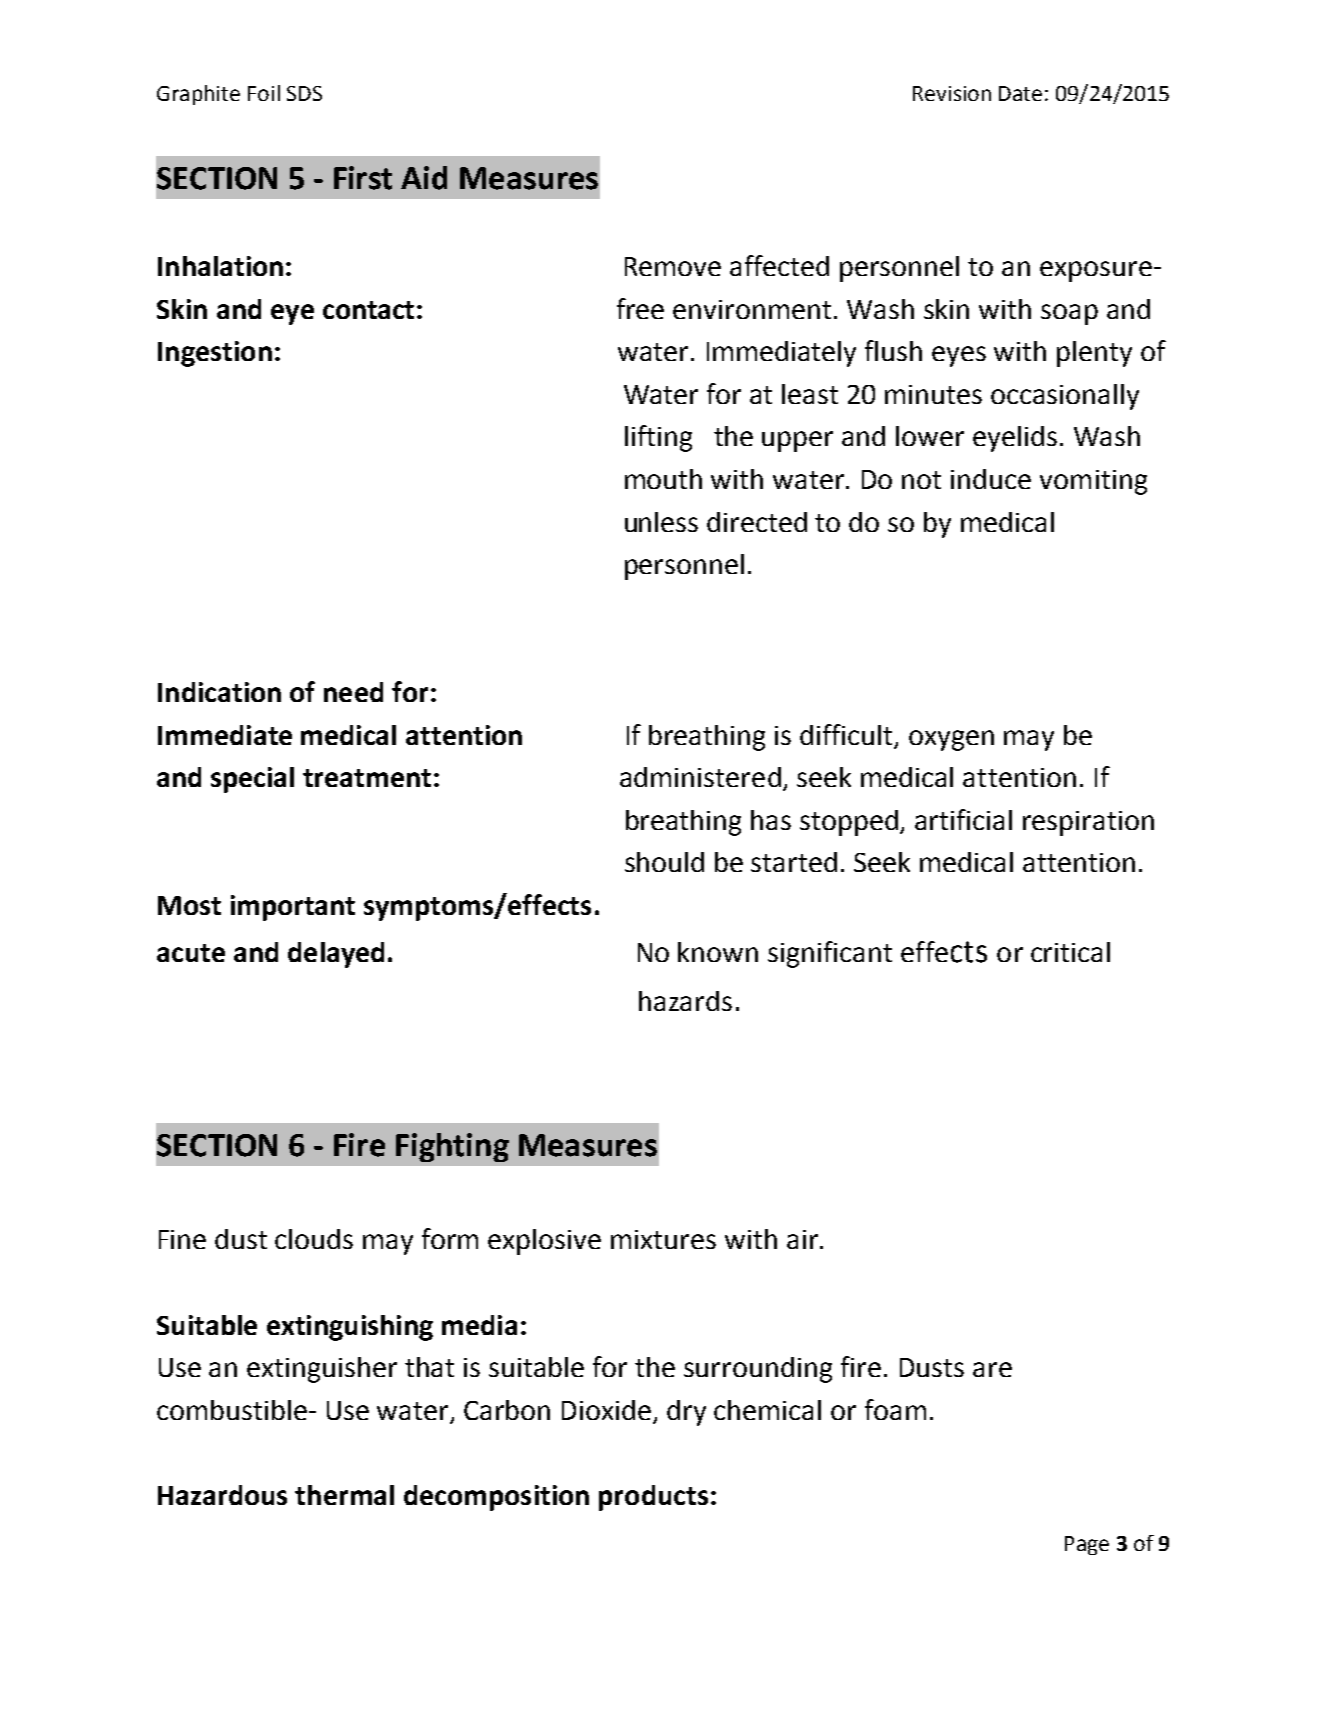 The width and height of the image is (1326, 1716). Describe the element at coordinates (653, 1498) in the image. I see `products` at that location.
